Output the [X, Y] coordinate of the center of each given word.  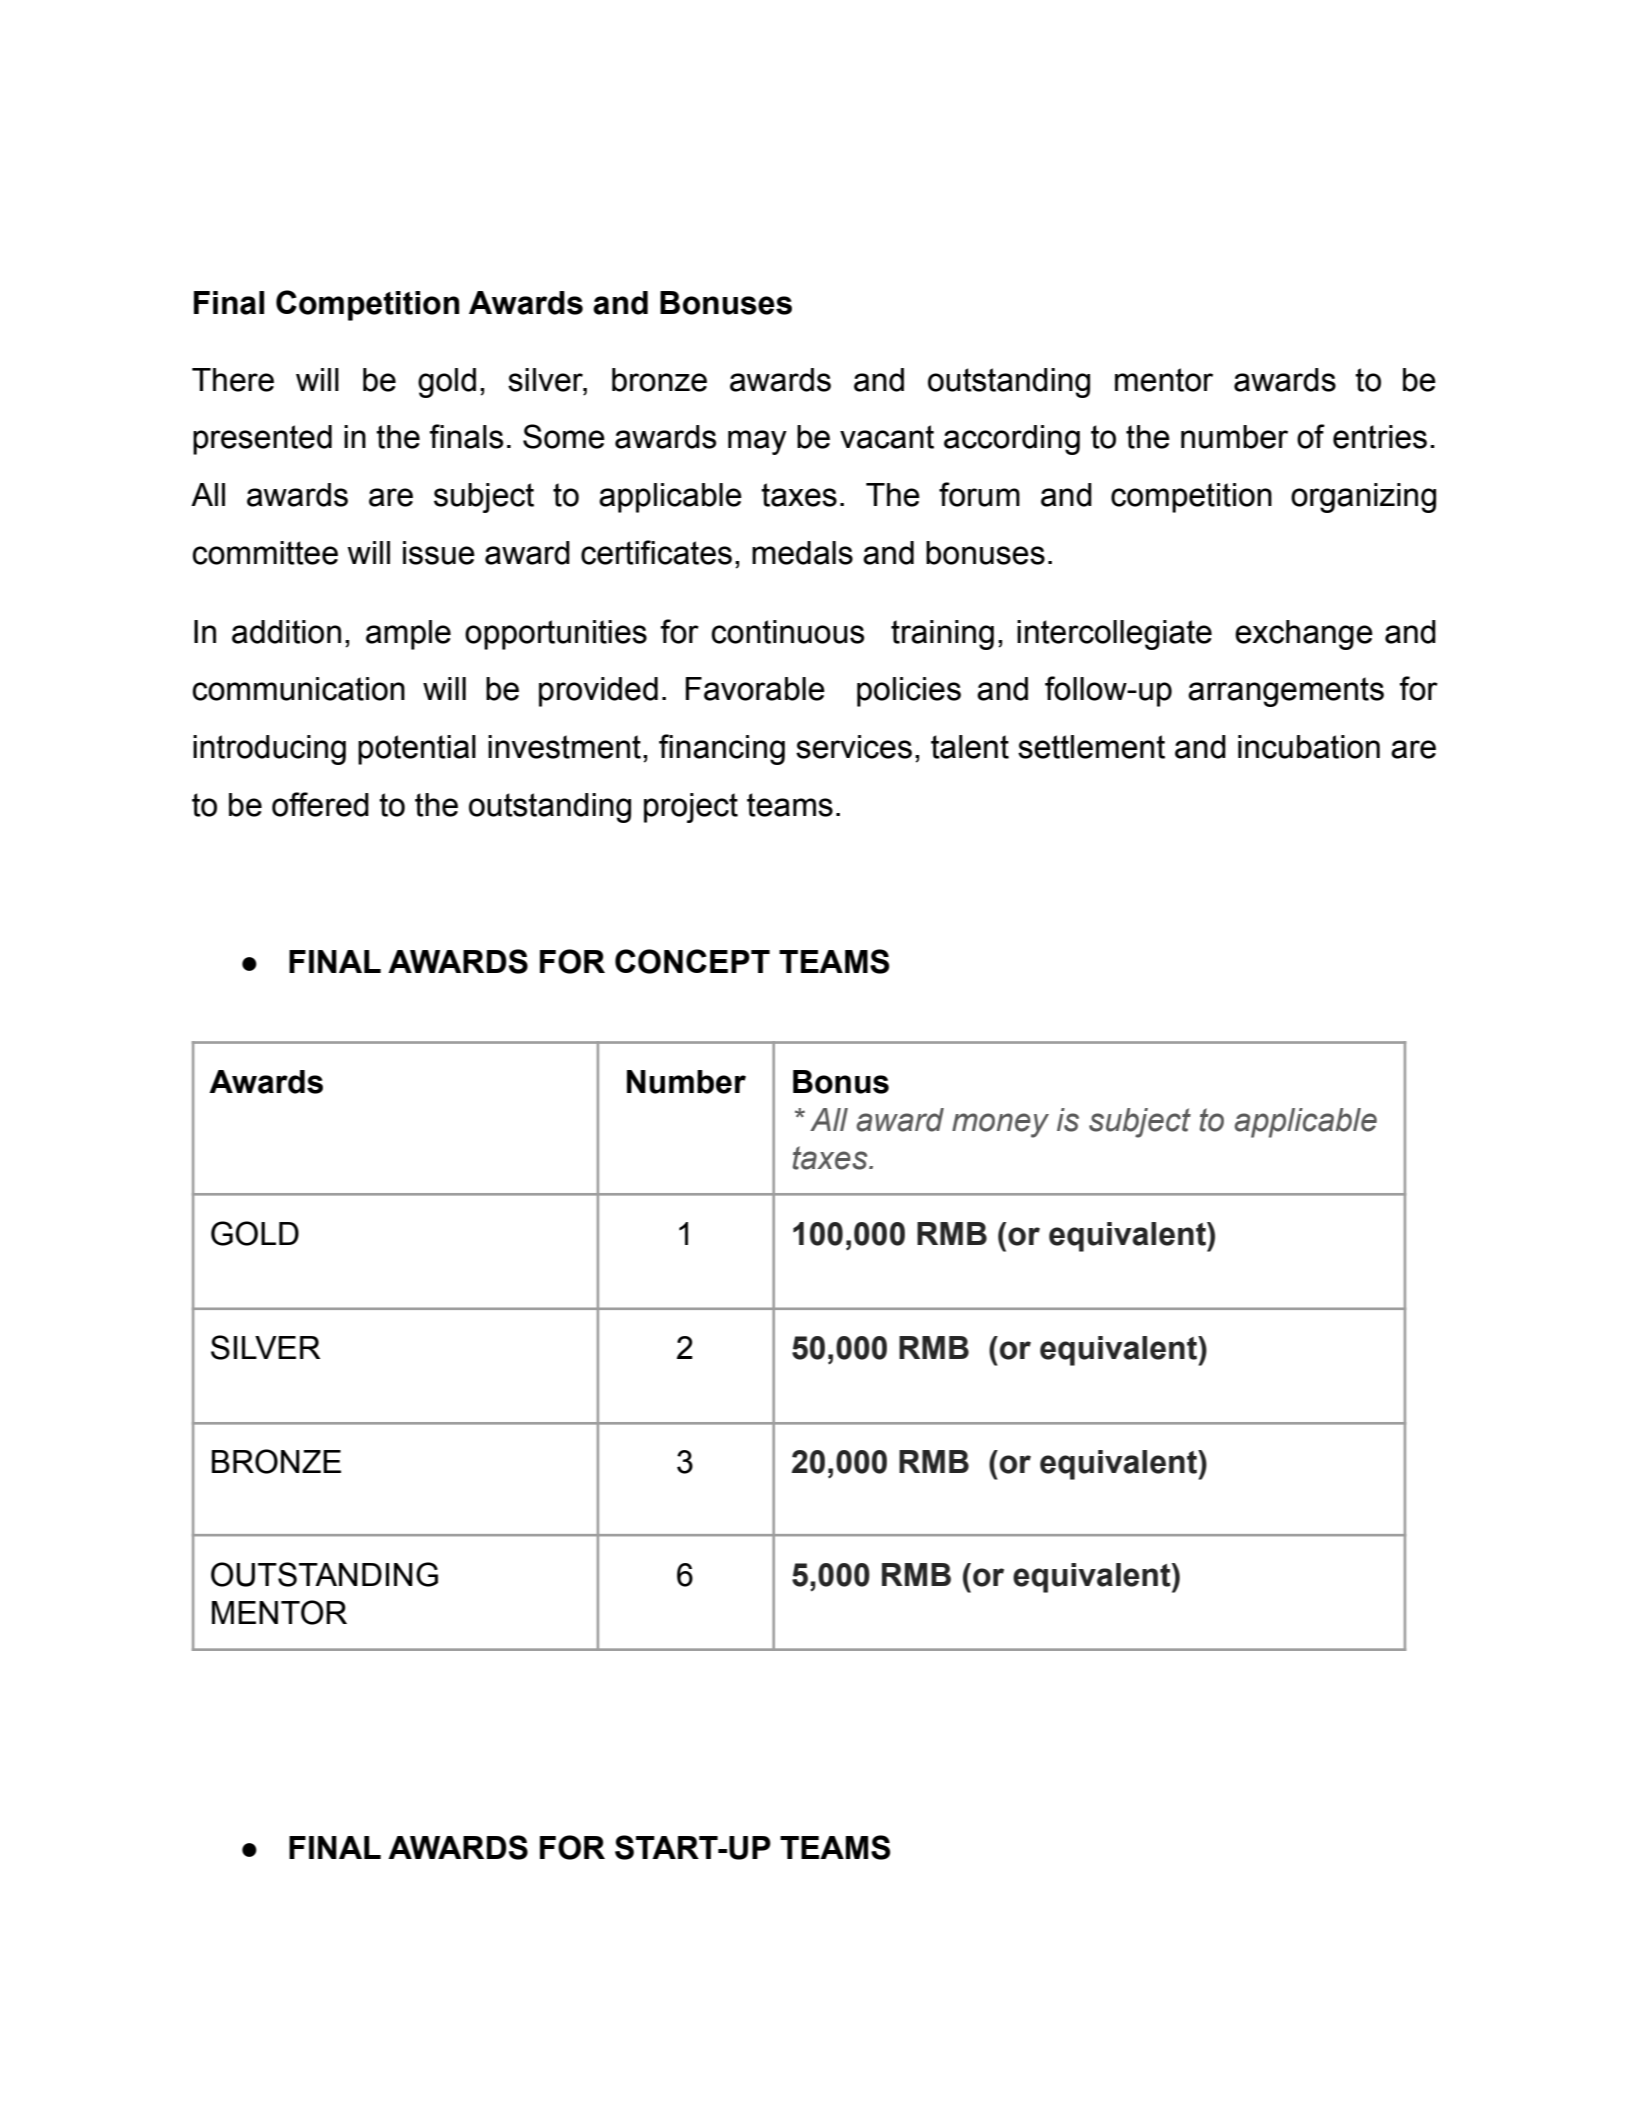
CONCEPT [692, 961]
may [757, 442]
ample [408, 635]
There [233, 380]
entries [1380, 437]
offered [320, 804]
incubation [1309, 747]
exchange [1304, 635]
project [691, 808]
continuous [787, 632]
